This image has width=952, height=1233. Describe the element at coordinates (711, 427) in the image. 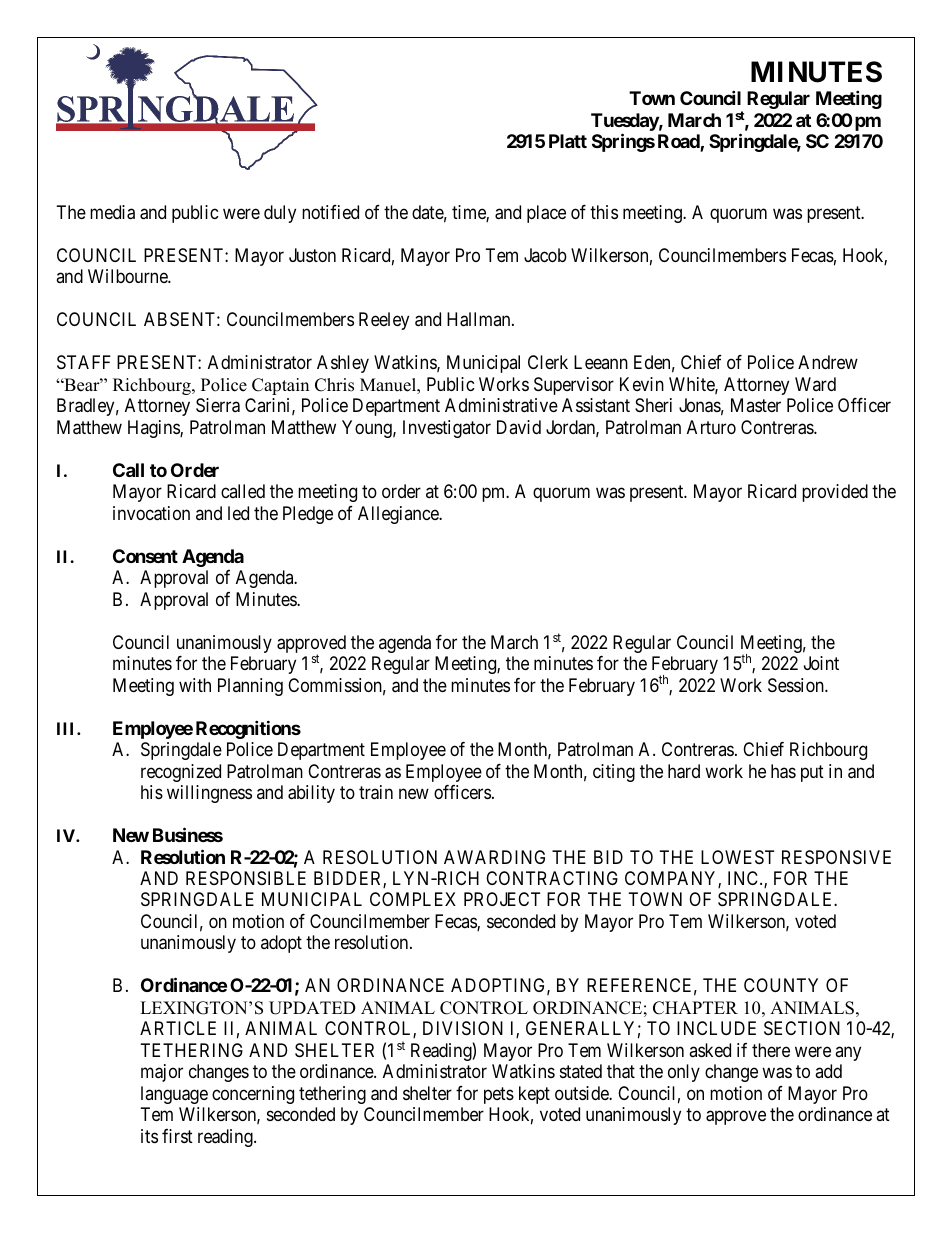

I see `Arturo` at that location.
